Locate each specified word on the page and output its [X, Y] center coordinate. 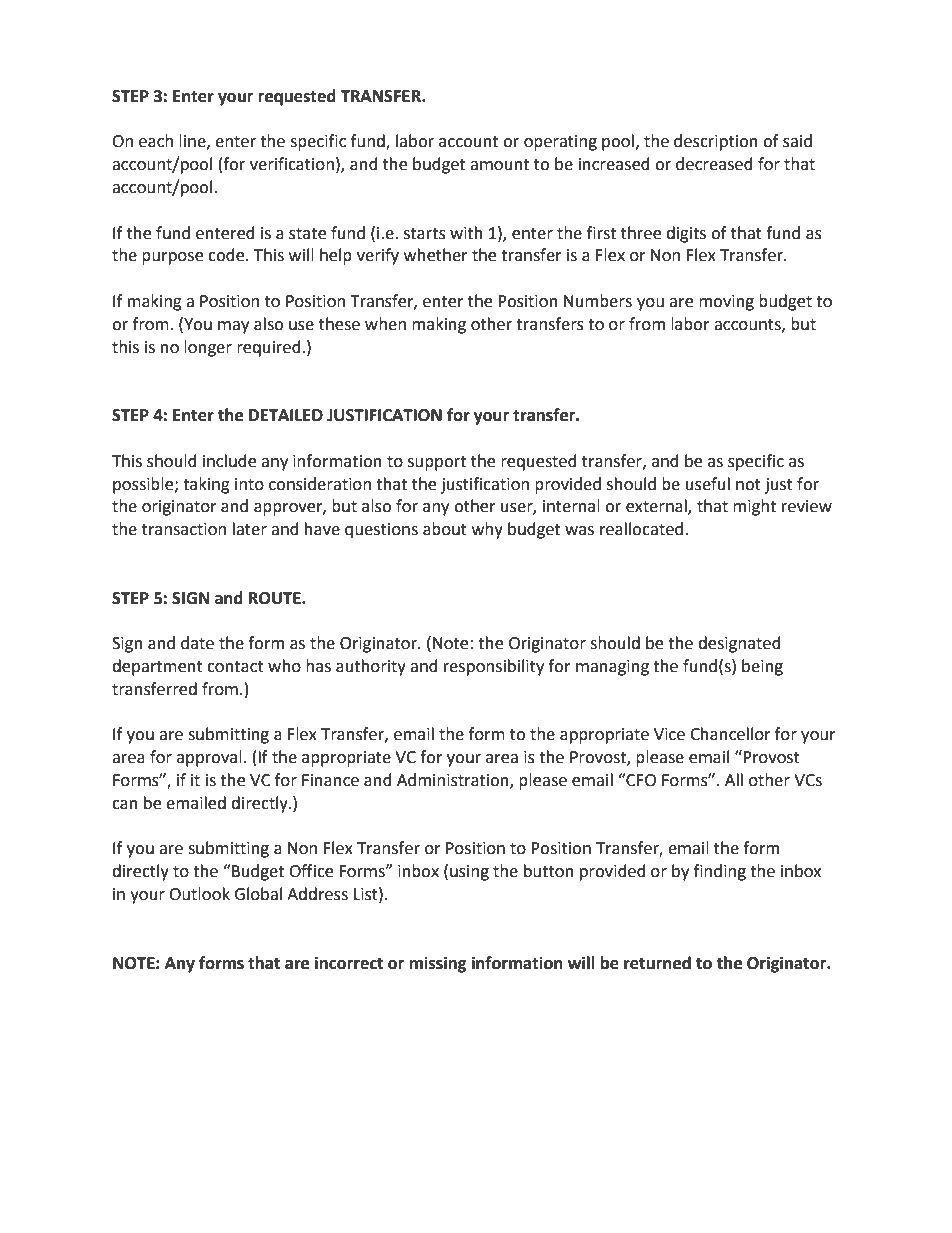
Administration [454, 781]
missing [438, 964]
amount [499, 165]
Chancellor [730, 734]
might [754, 507]
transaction [184, 529]
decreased [714, 164]
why [487, 530]
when [385, 324]
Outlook [199, 894]
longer [208, 348]
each [156, 141]
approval [209, 758]
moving [726, 303]
